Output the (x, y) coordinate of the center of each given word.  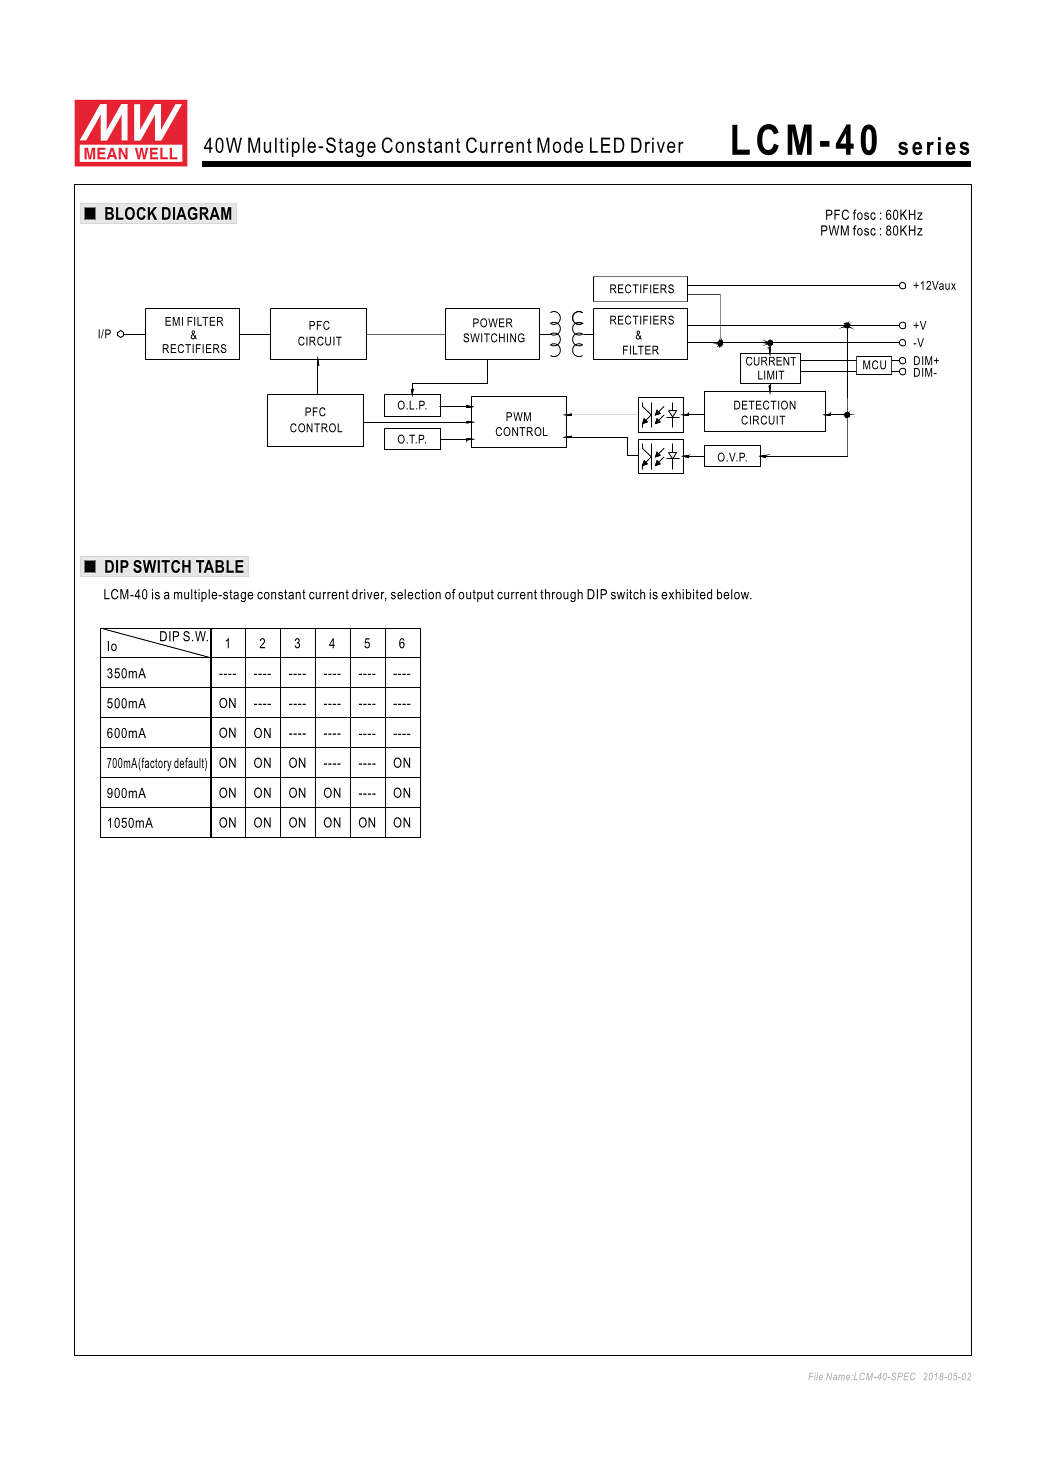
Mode (560, 145)
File (816, 1376)
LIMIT (771, 375)
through (561, 595)
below (734, 594)
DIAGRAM (196, 213)
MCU (874, 365)
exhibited (686, 594)
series (934, 146)
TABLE (220, 566)
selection (416, 594)
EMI (174, 321)
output (476, 595)
